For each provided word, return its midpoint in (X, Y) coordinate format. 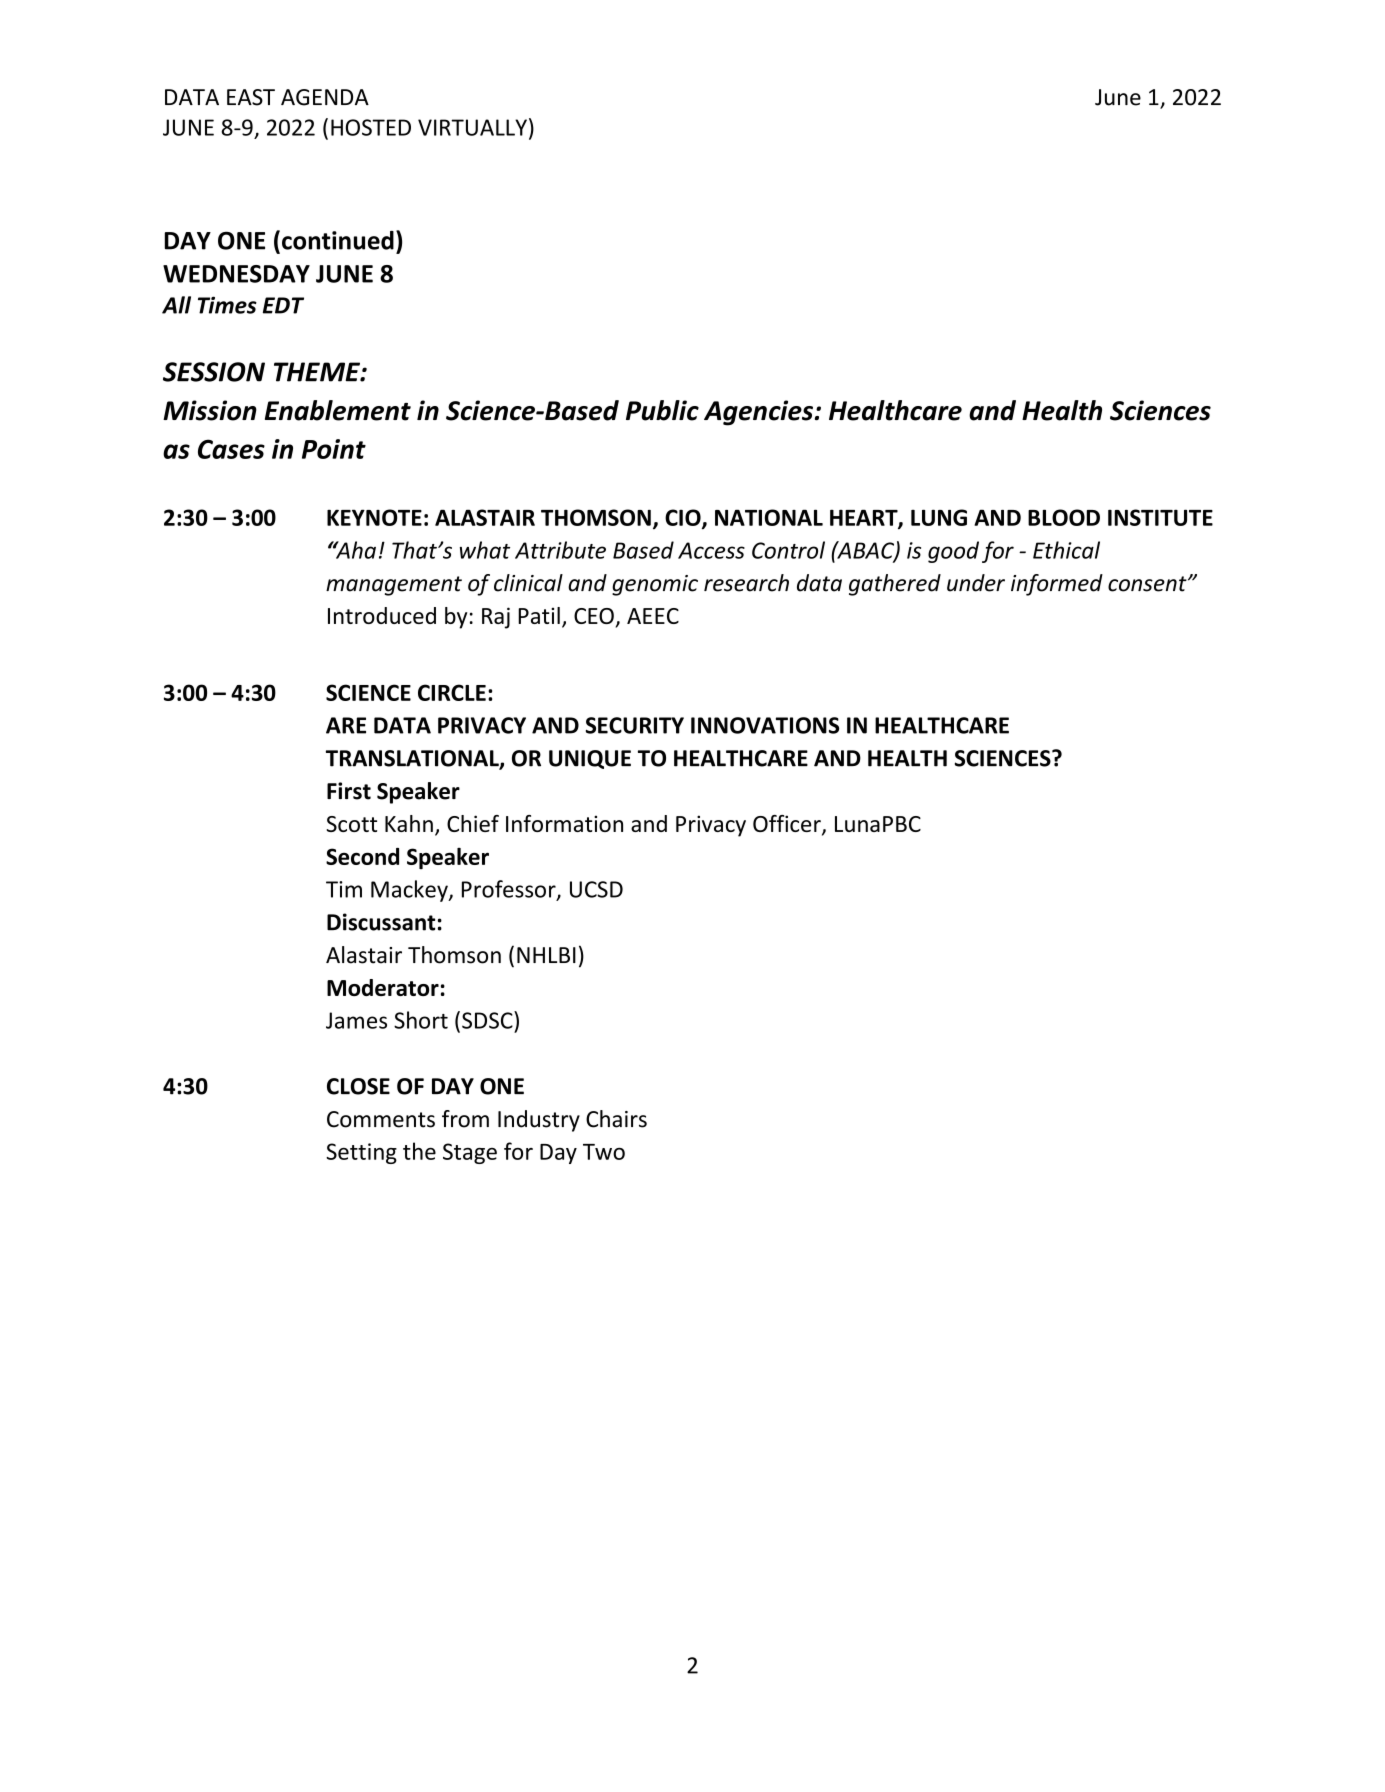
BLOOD (1064, 517)
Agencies (758, 413)
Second (362, 856)
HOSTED (371, 127)
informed (1057, 585)
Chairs (616, 1119)
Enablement (338, 410)
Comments (381, 1119)
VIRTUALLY (472, 127)
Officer (788, 825)
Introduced (382, 615)
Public (662, 410)
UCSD (596, 889)
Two (604, 1152)
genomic (655, 585)
